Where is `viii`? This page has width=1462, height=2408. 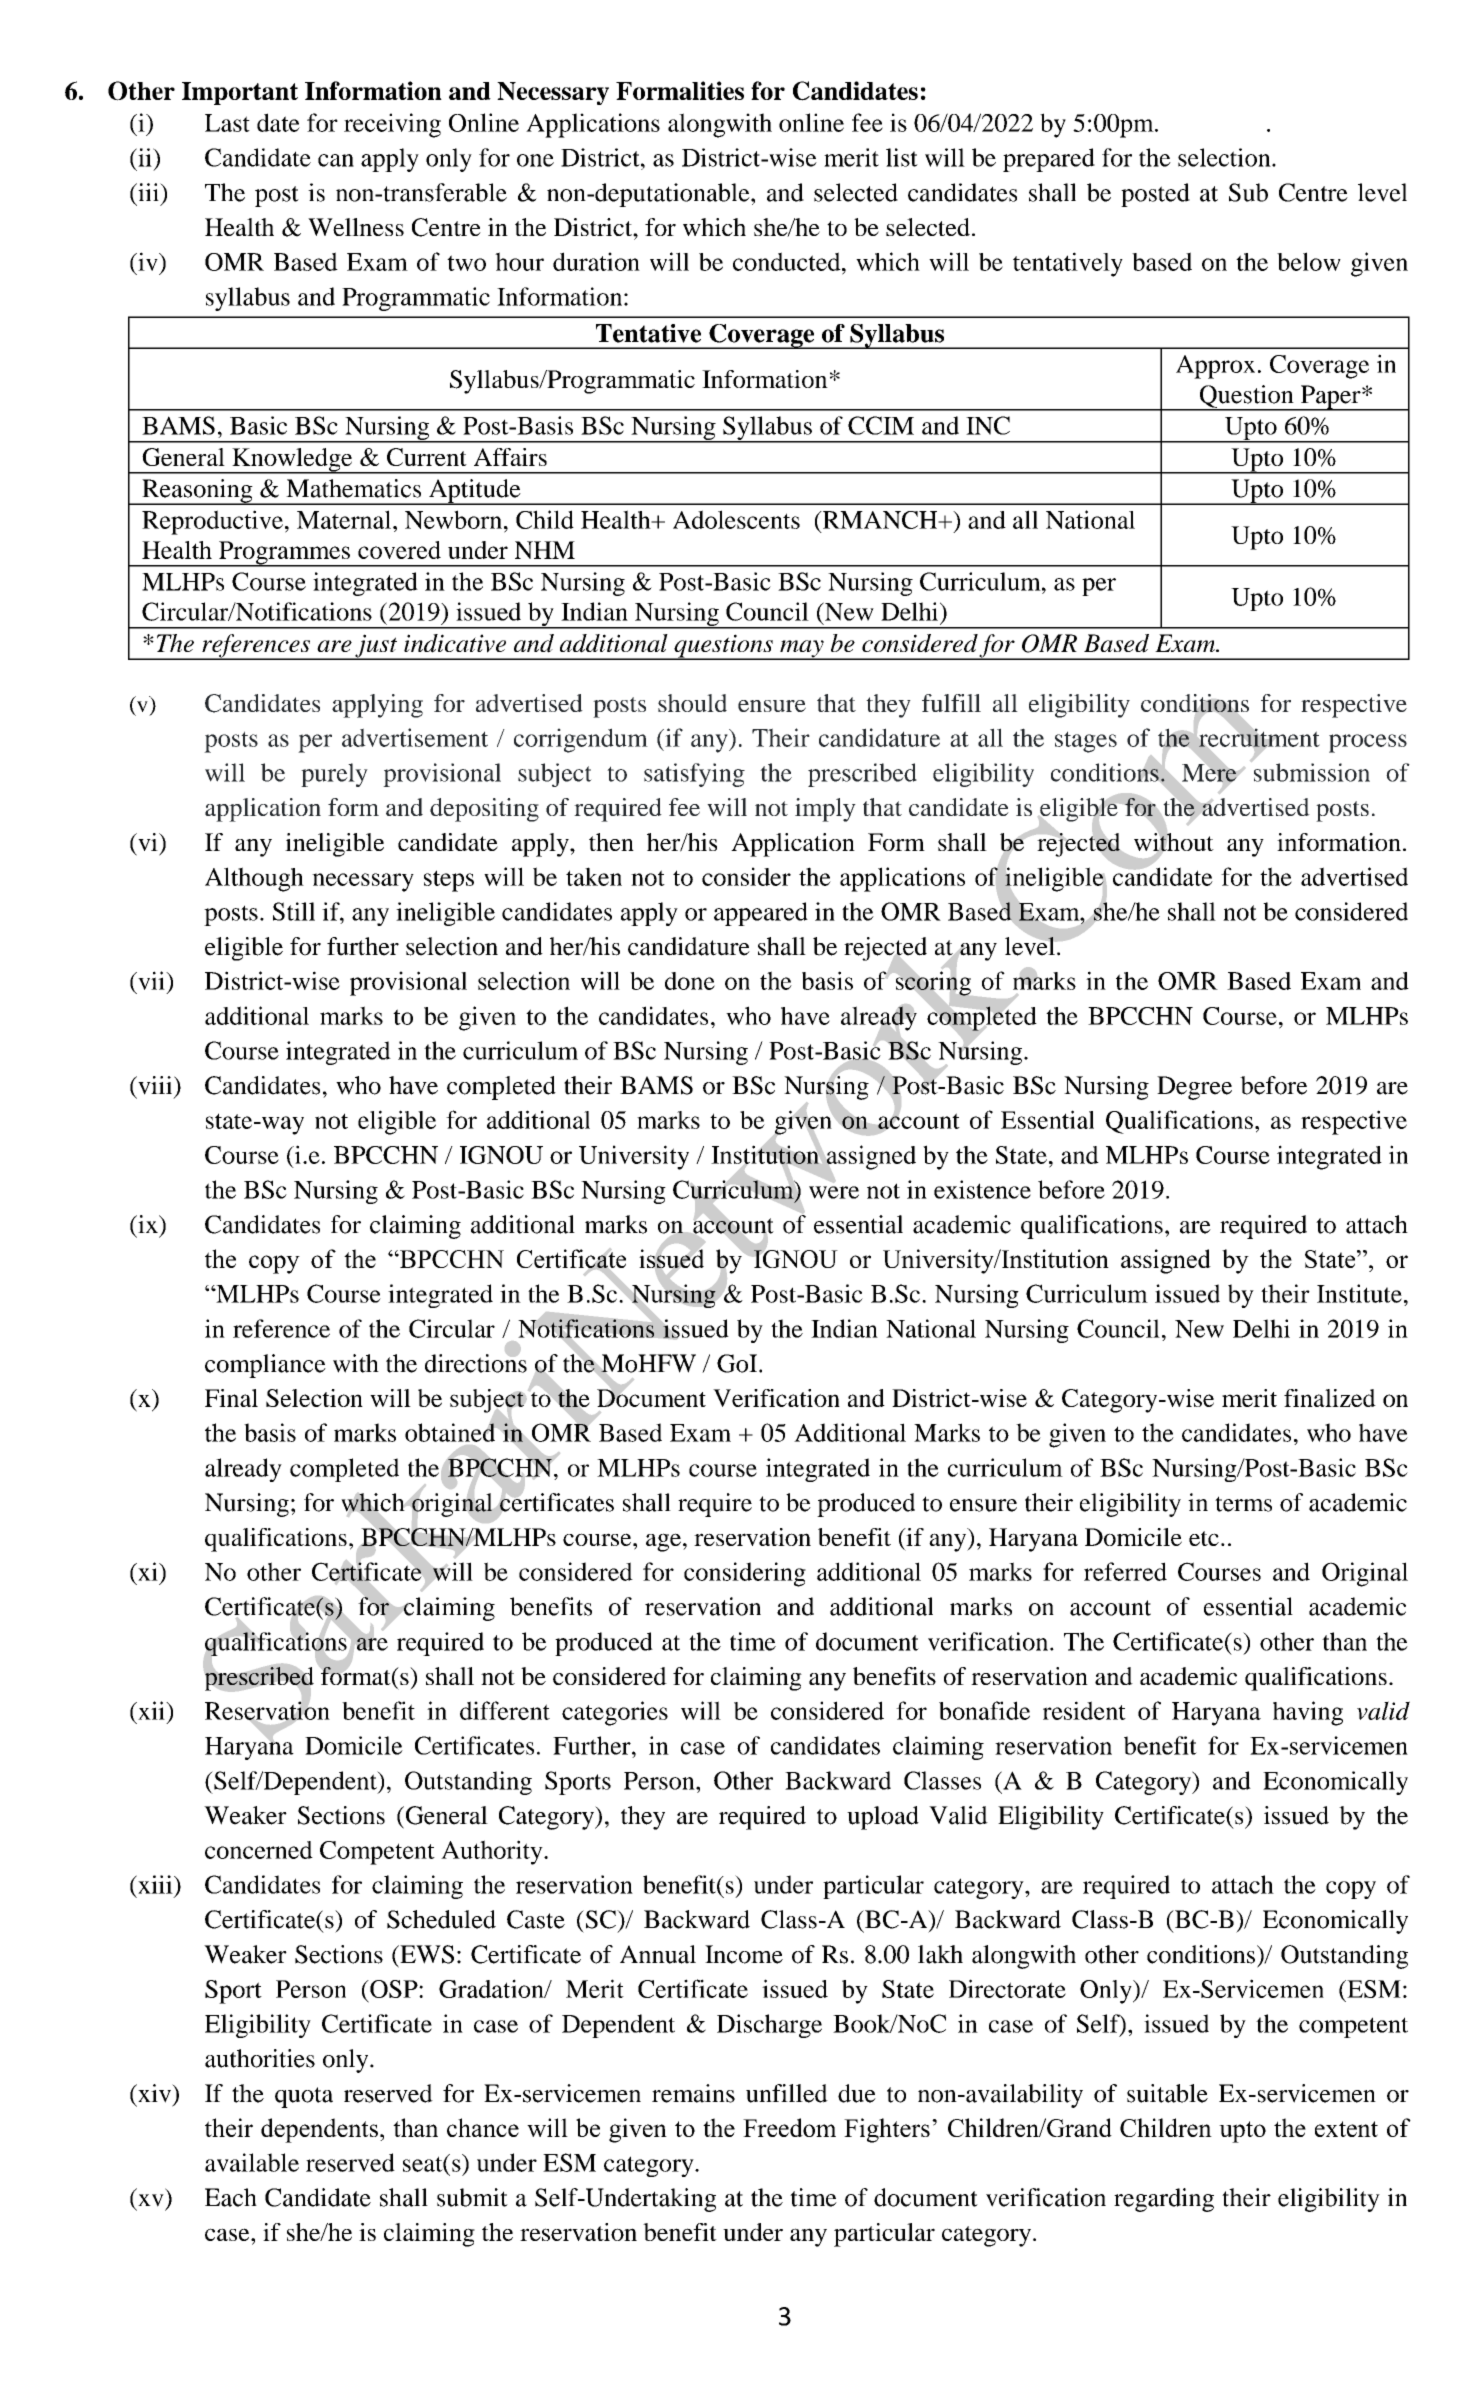 viii is located at coordinates (155, 1085).
